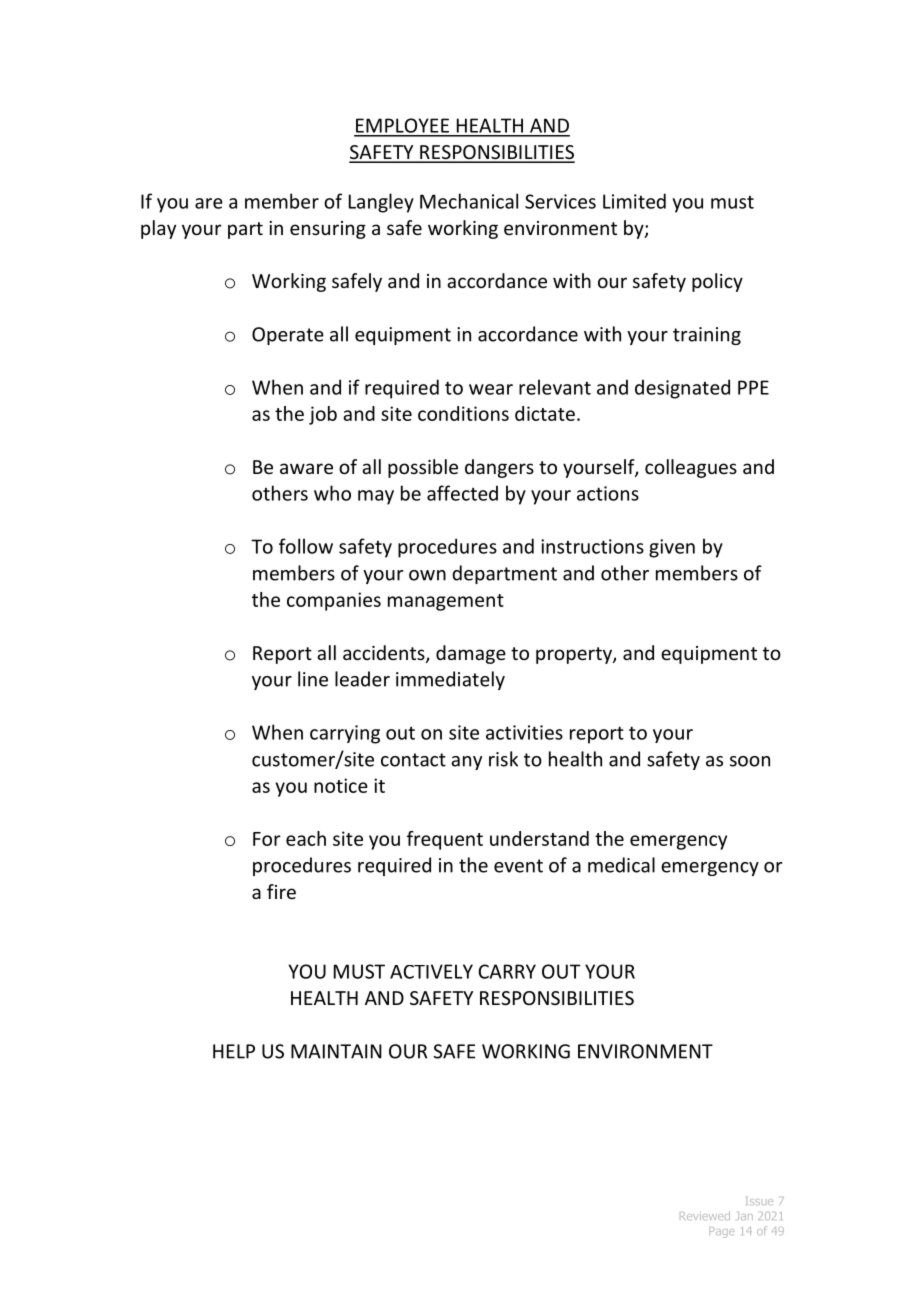 The width and height of the screenshot is (924, 1308). What do you see at coordinates (621, 865) in the screenshot?
I see `medical` at bounding box center [621, 865].
